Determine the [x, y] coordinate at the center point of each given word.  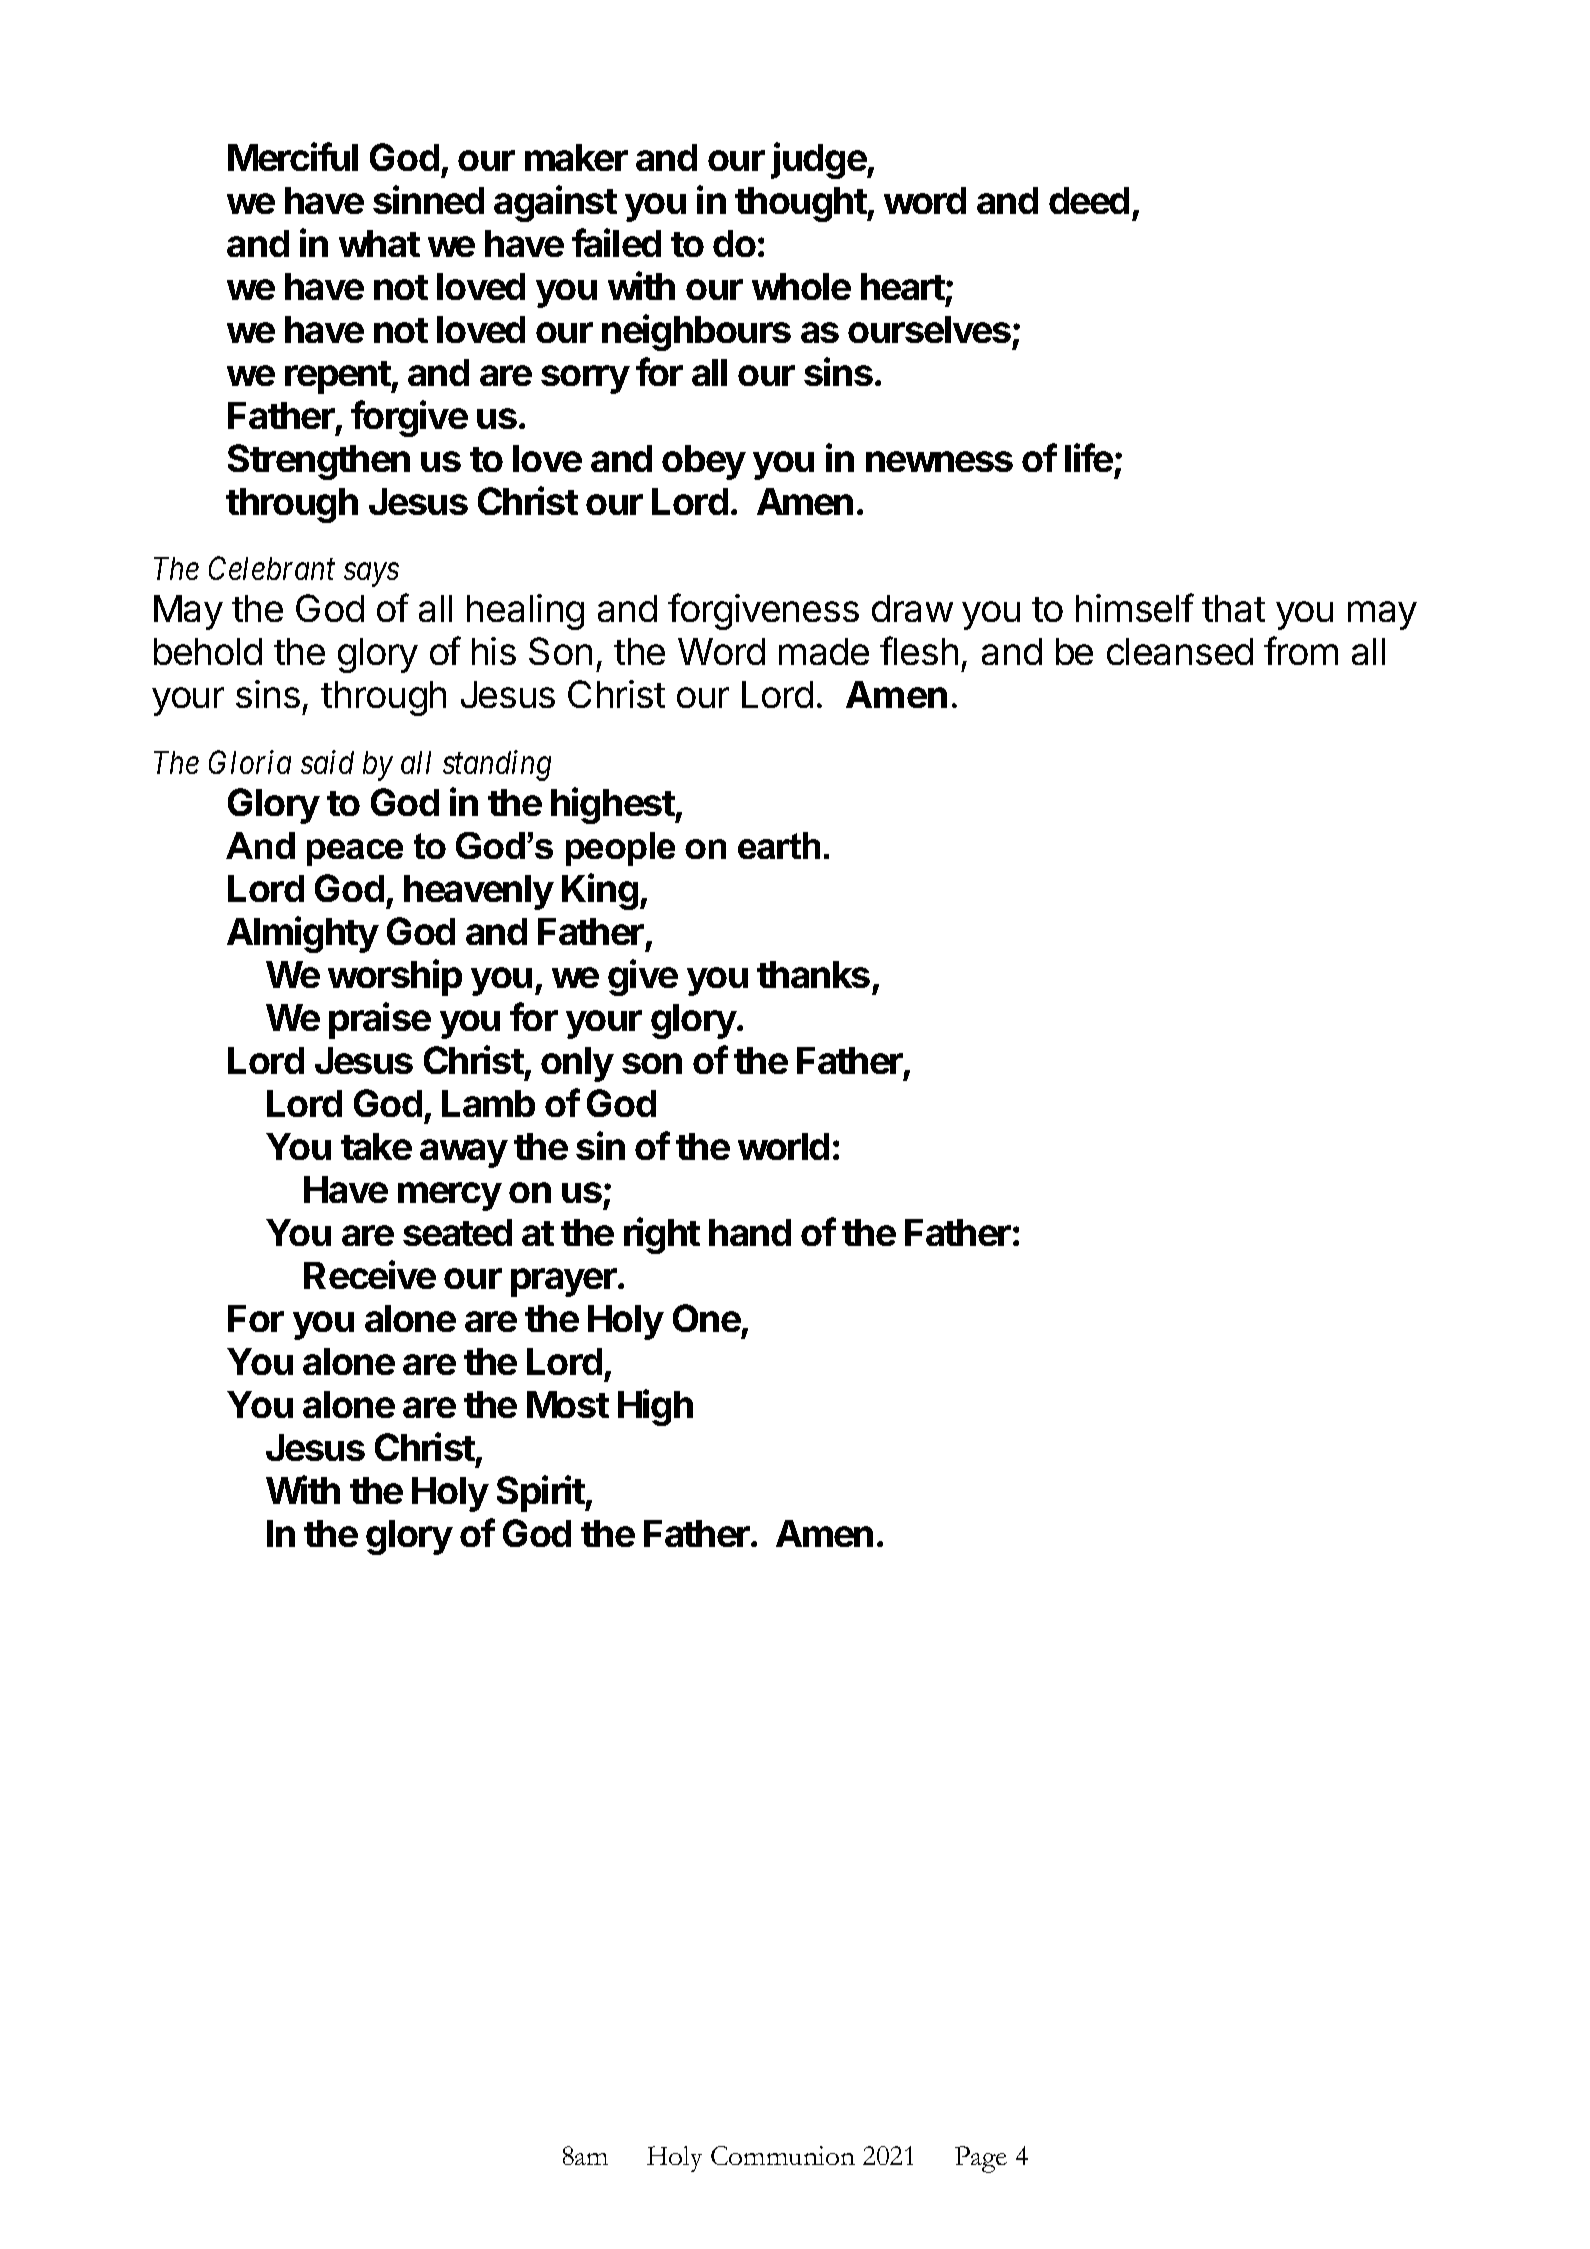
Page [981, 2159]
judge [819, 160]
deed [1089, 200]
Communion [783, 2155]
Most [568, 1404]
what [379, 243]
